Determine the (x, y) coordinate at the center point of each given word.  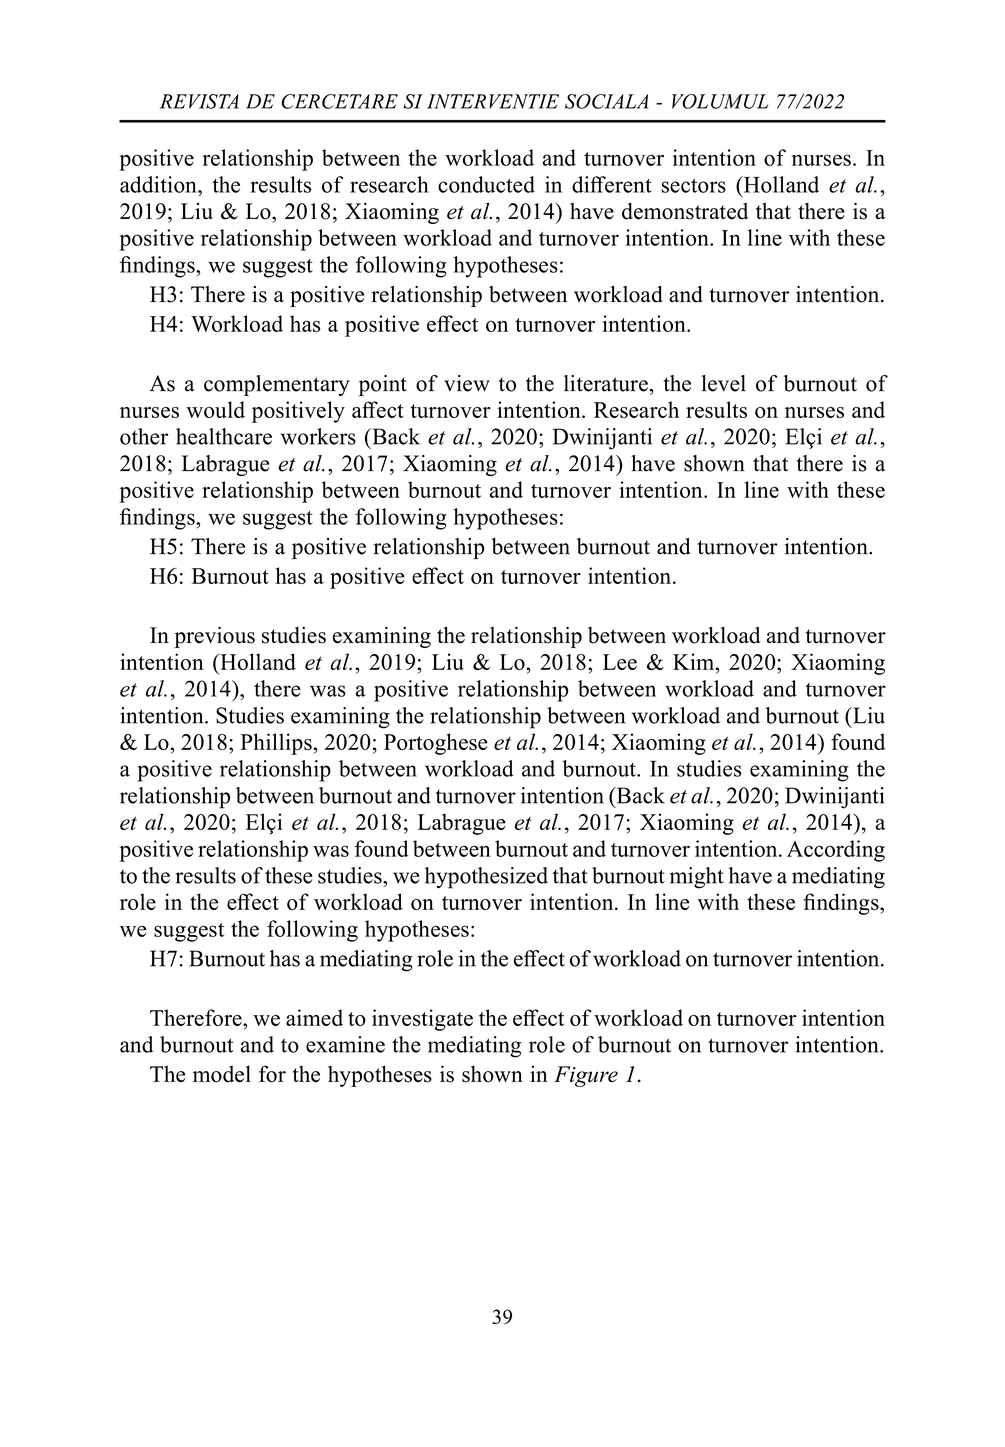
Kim (695, 661)
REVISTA (199, 101)
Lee (620, 662)
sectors (694, 185)
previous (214, 637)
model (222, 1074)
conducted (486, 184)
